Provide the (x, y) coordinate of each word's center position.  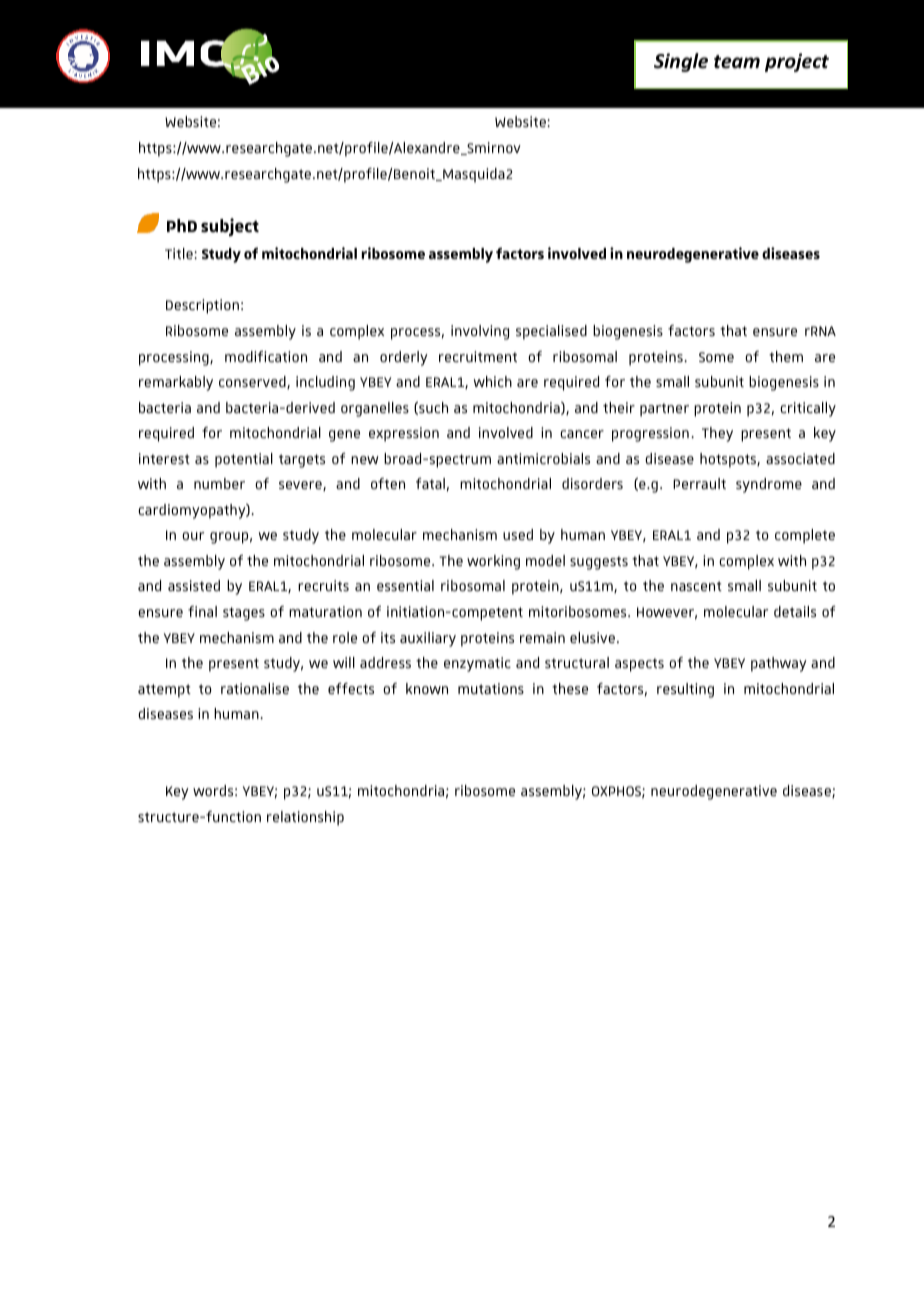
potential (244, 460)
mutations (491, 688)
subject (230, 227)
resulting (685, 690)
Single (681, 62)
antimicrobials (543, 458)
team (737, 62)
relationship (305, 818)
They (717, 434)
